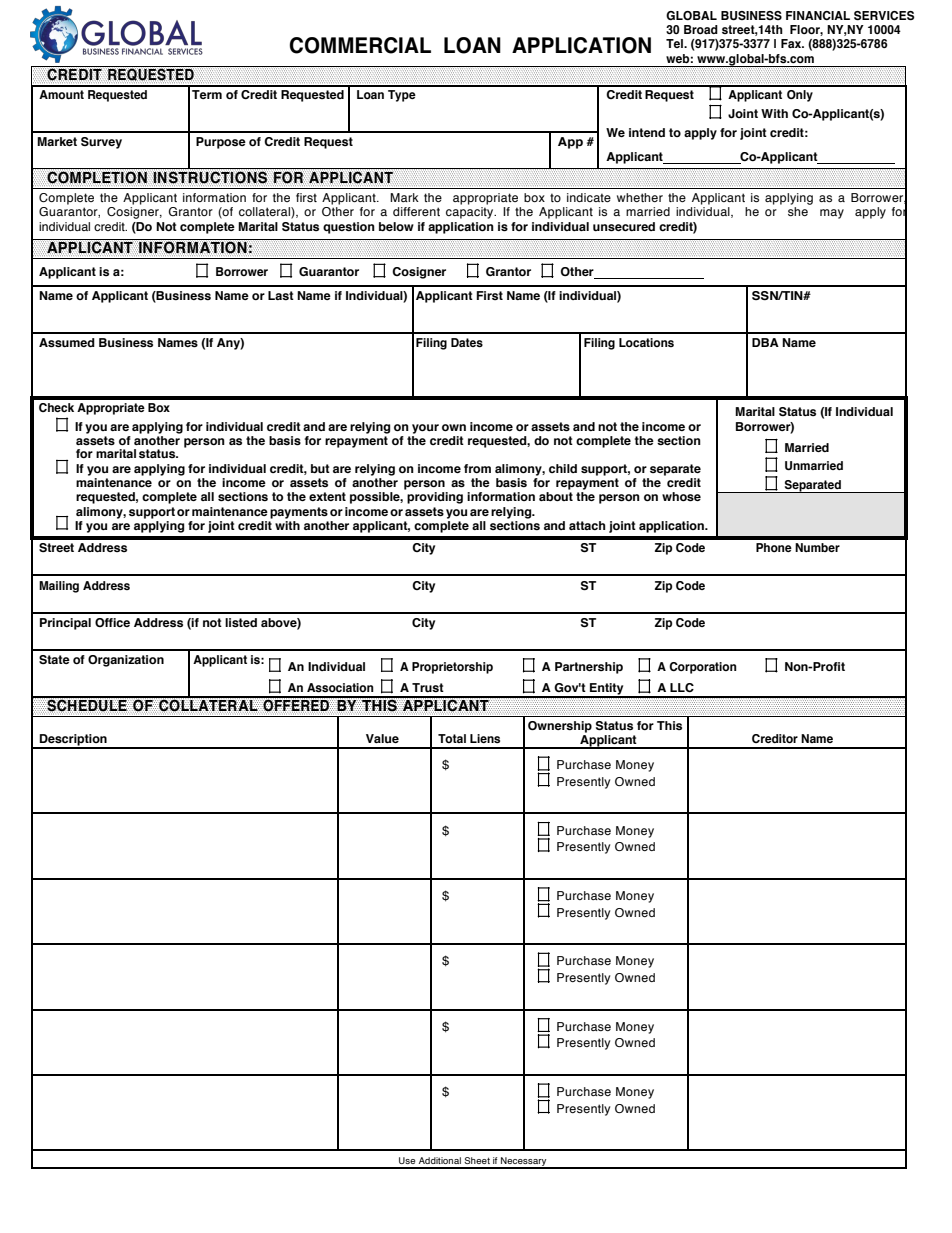  What do you see at coordinates (112, 622) in the screenshot?
I see `Office` at bounding box center [112, 622].
